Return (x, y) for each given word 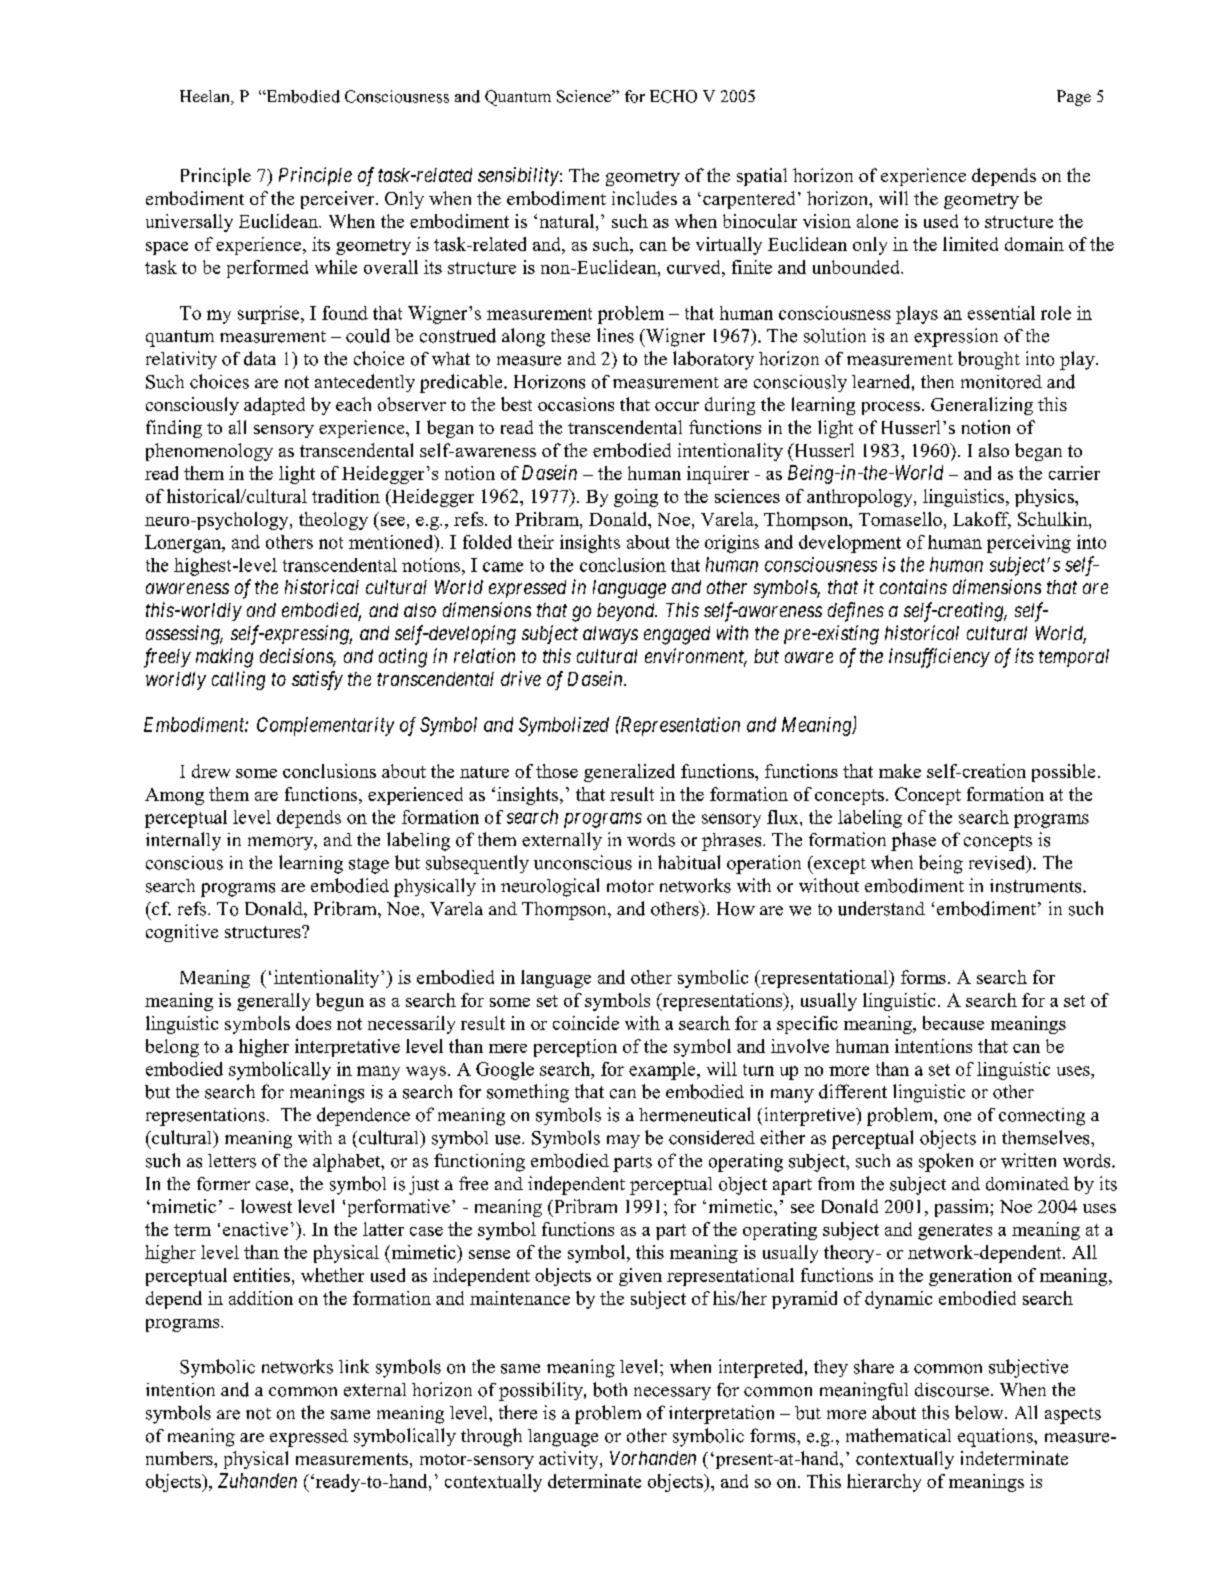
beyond (627, 612)
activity (570, 1460)
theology (333, 521)
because (953, 1023)
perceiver (339, 200)
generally (273, 1002)
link (354, 1366)
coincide (586, 1023)
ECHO (673, 96)
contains (913, 586)
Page (1074, 98)
